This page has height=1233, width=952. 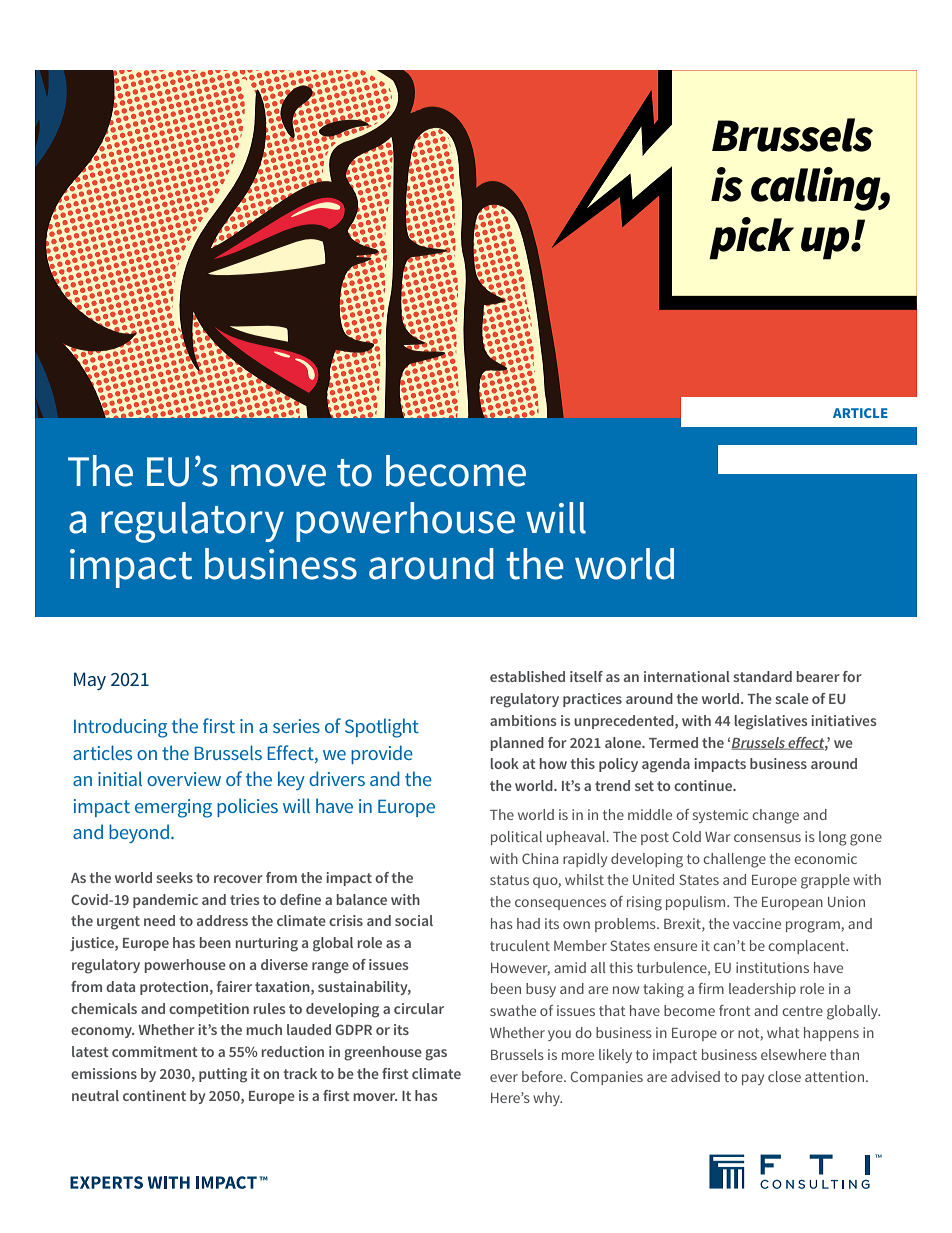 What do you see at coordinates (762, 676) in the page?
I see `standard` at bounding box center [762, 676].
